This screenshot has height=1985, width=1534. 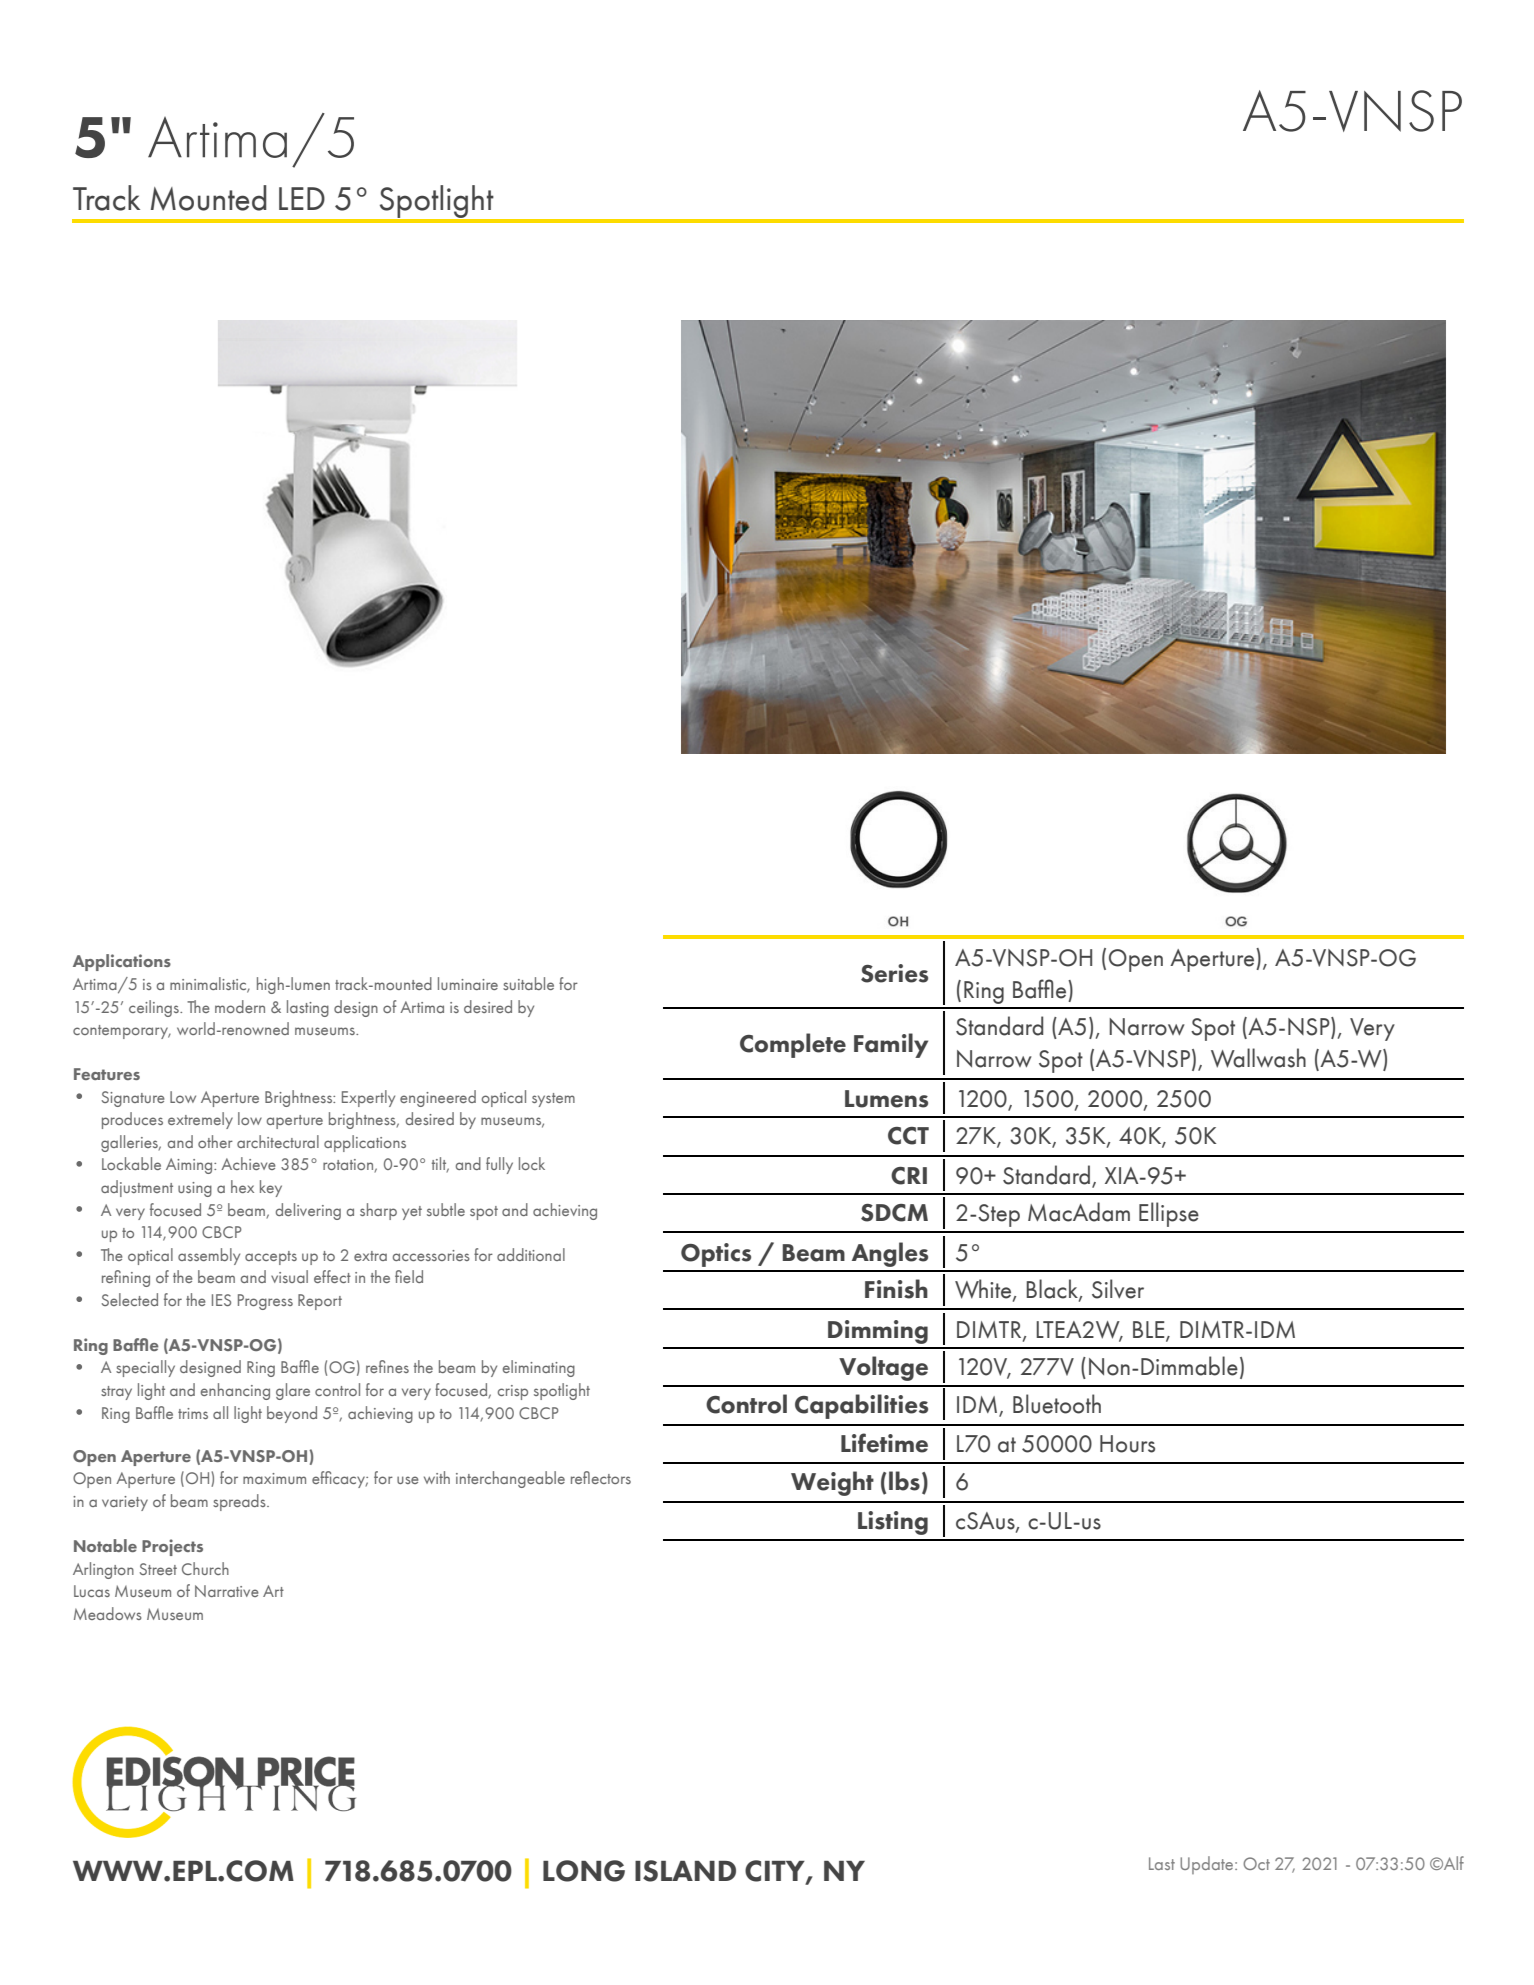 I want to click on Silver, so click(x=1118, y=1289).
